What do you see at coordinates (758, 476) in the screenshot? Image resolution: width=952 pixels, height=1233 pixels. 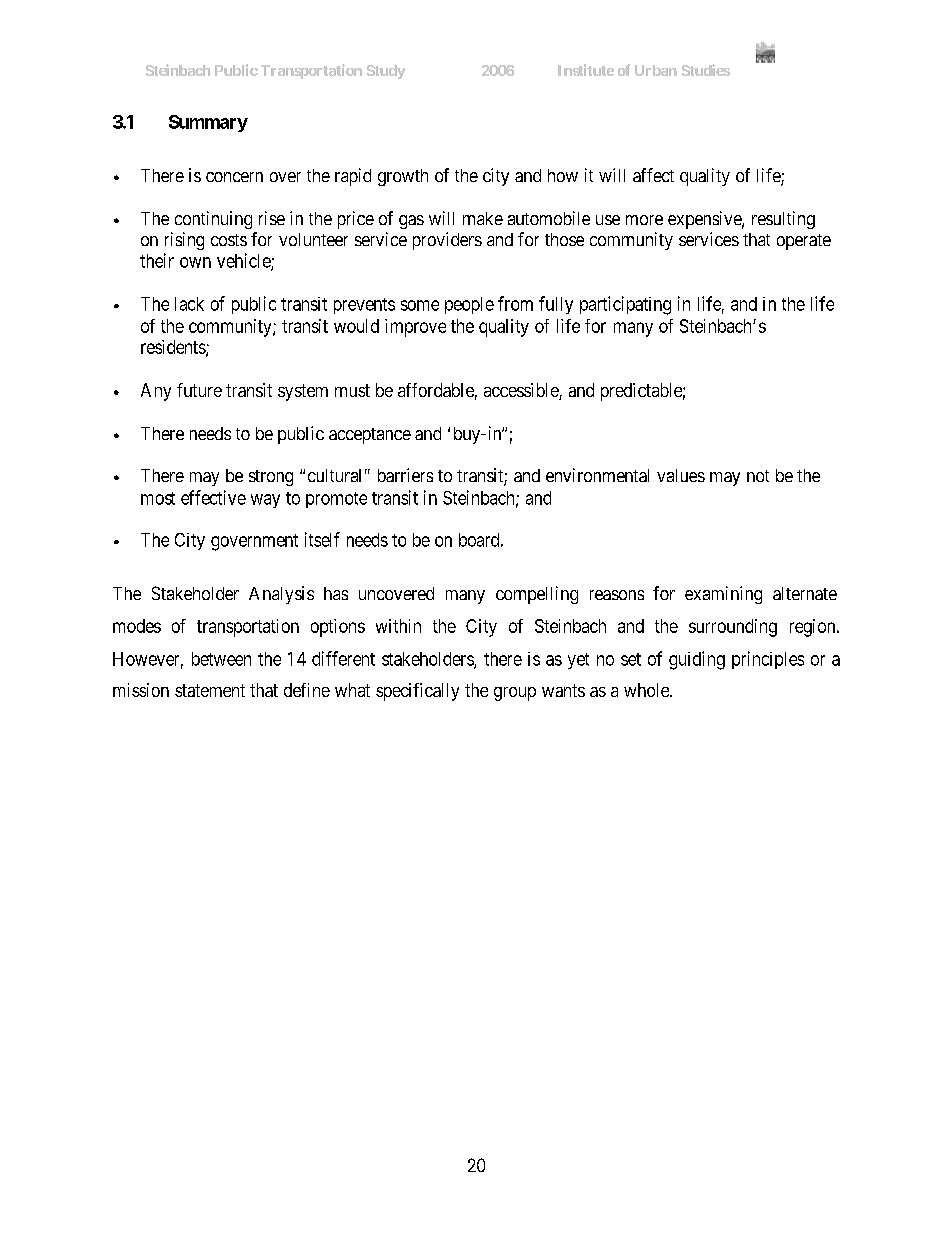 I see `not` at bounding box center [758, 476].
